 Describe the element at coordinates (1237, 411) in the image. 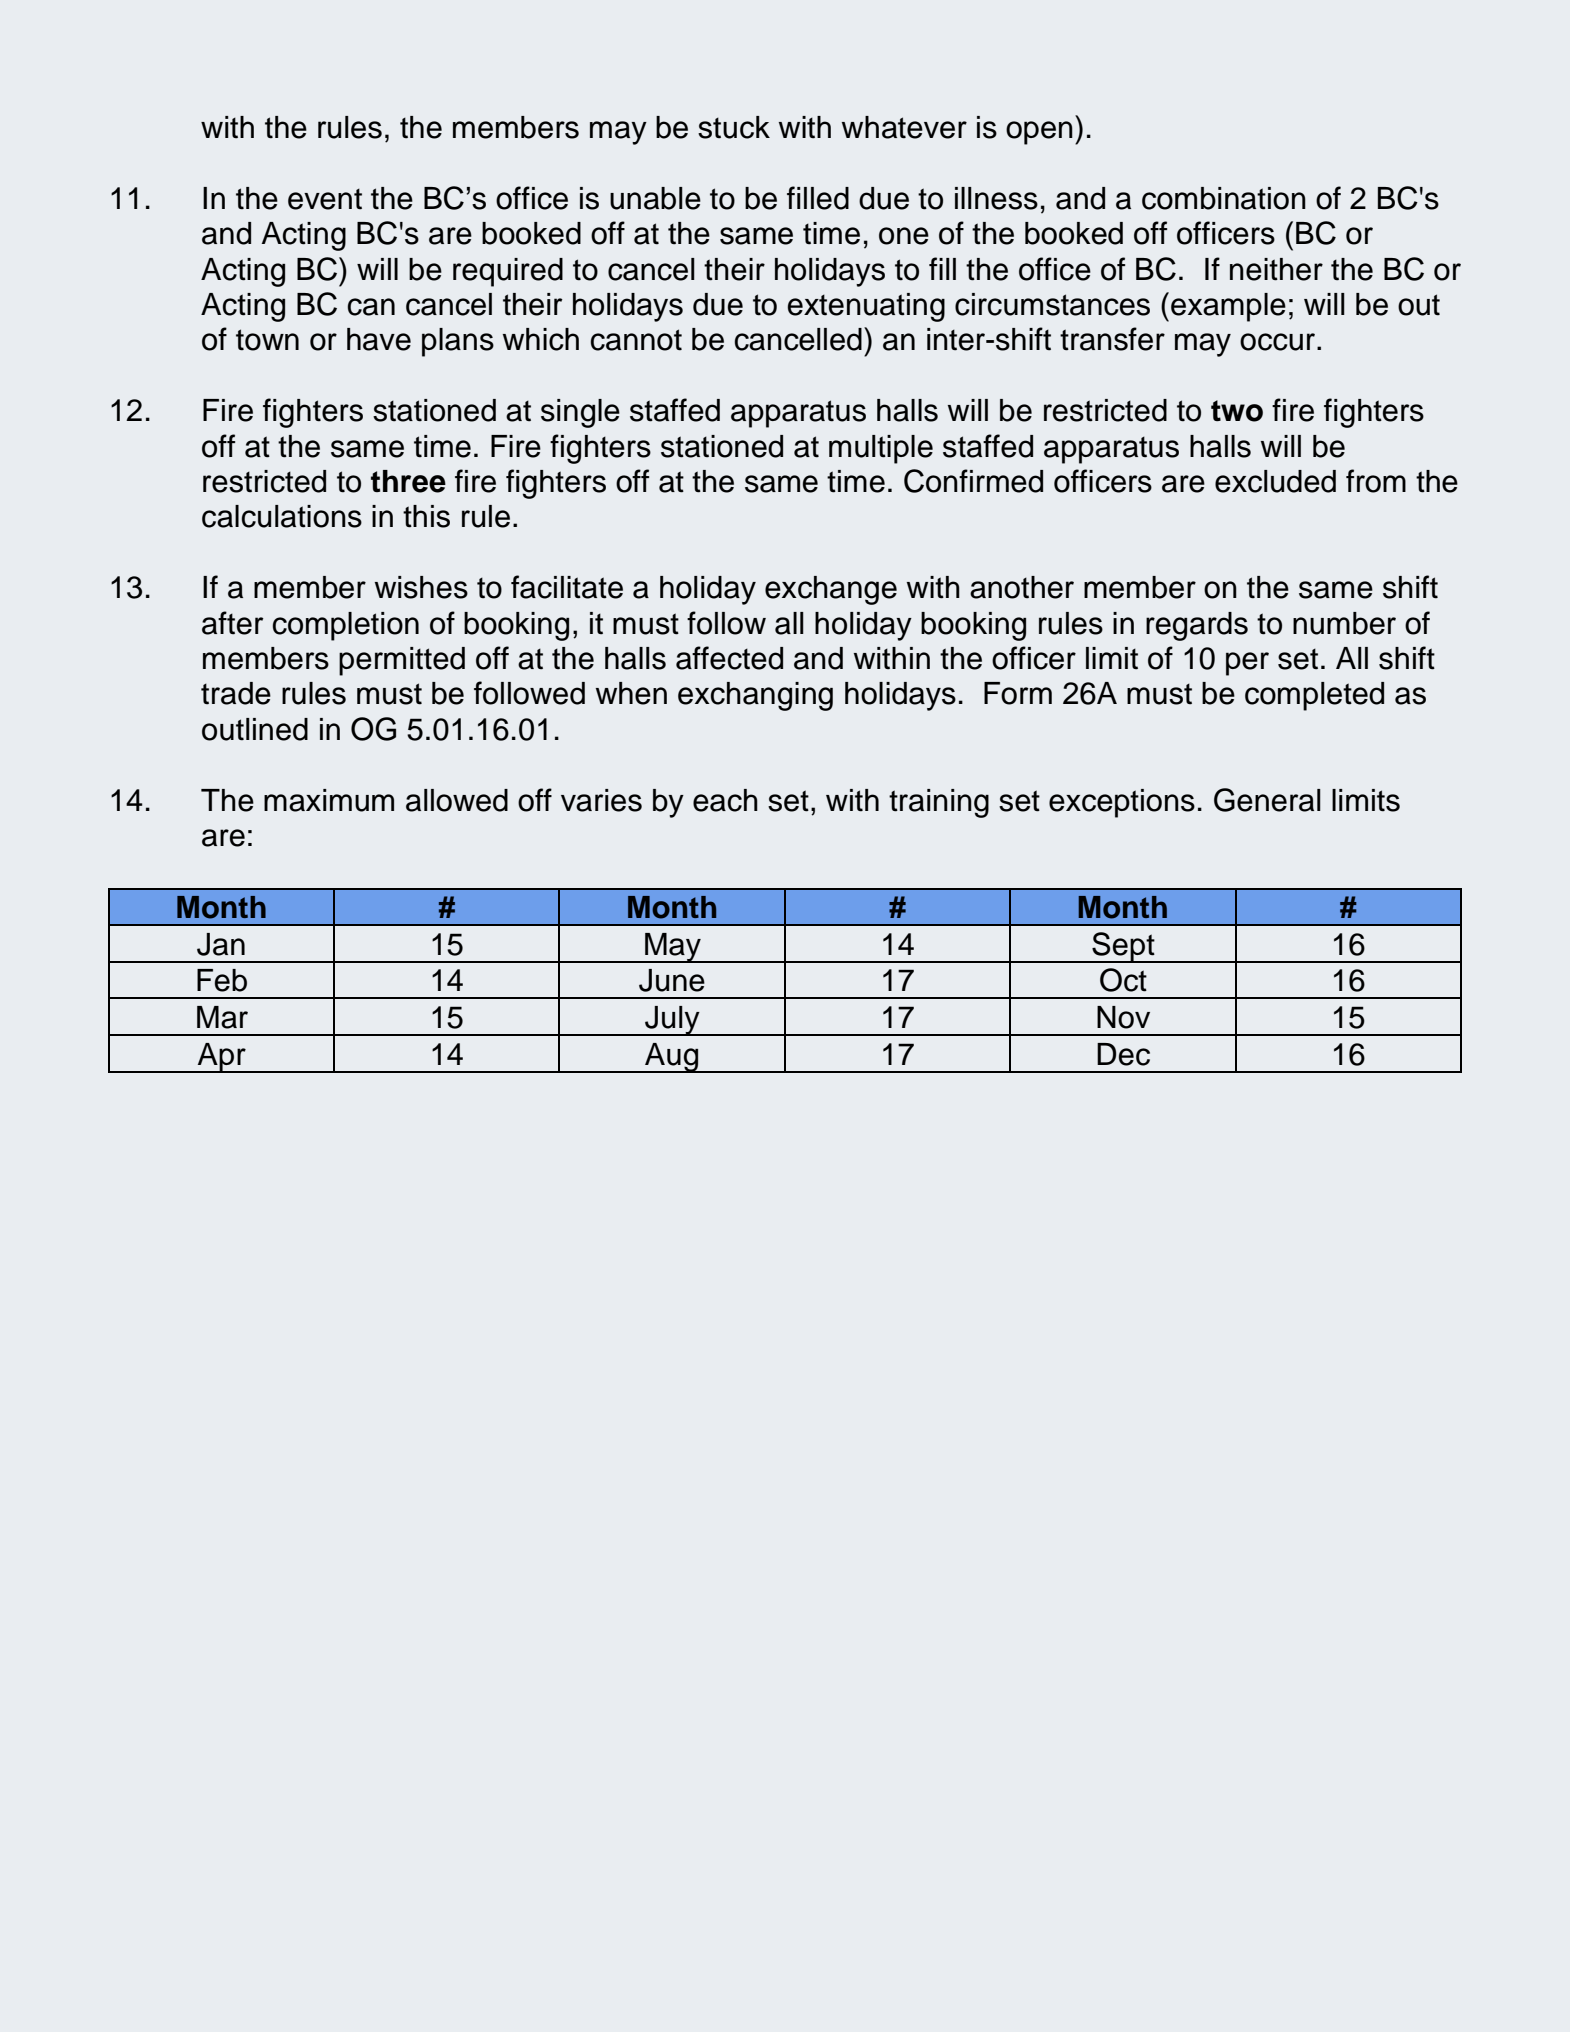

I see `two` at that location.
